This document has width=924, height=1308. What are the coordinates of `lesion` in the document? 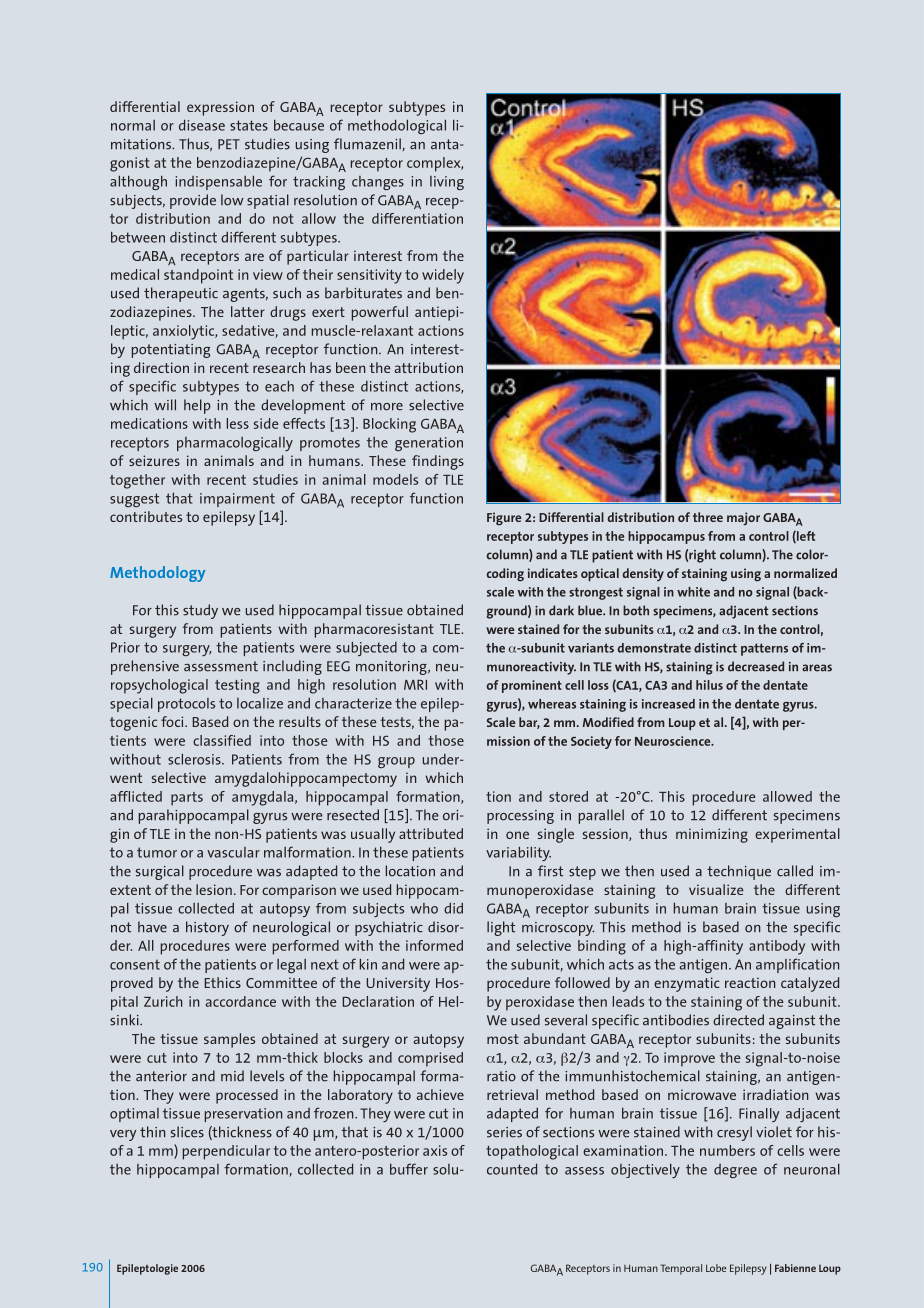 It's located at (214, 889).
